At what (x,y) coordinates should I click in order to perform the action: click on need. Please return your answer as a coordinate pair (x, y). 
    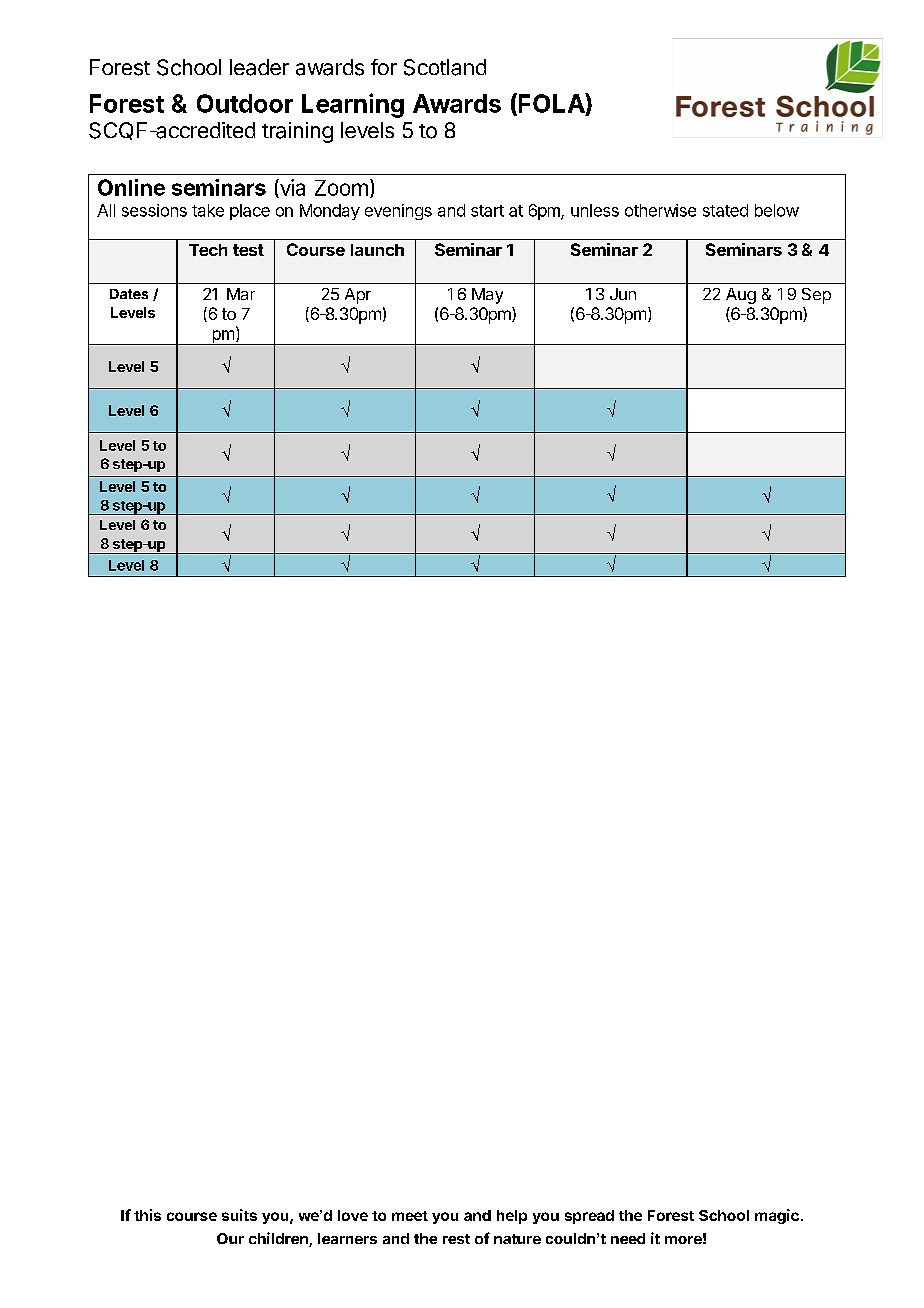
    Looking at the image, I should click on (628, 1238).
